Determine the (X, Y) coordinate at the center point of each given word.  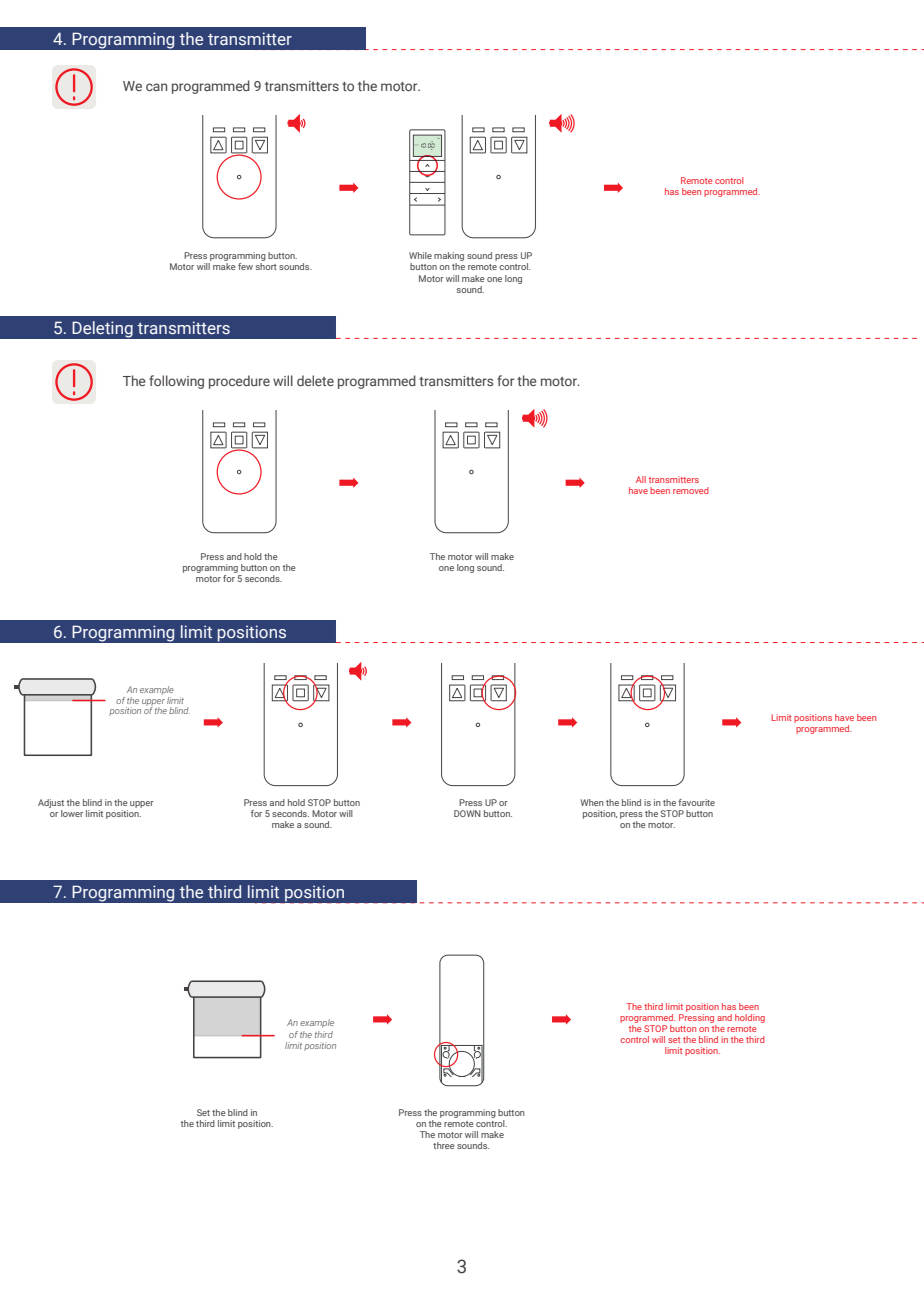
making (449, 258)
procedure (239, 382)
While (420, 255)
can (156, 87)
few (245, 266)
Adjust (51, 805)
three (444, 1145)
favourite (696, 802)
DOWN (467, 813)
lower (72, 813)
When (592, 802)
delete (315, 380)
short (266, 265)
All (641, 479)
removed (691, 490)
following (176, 382)
